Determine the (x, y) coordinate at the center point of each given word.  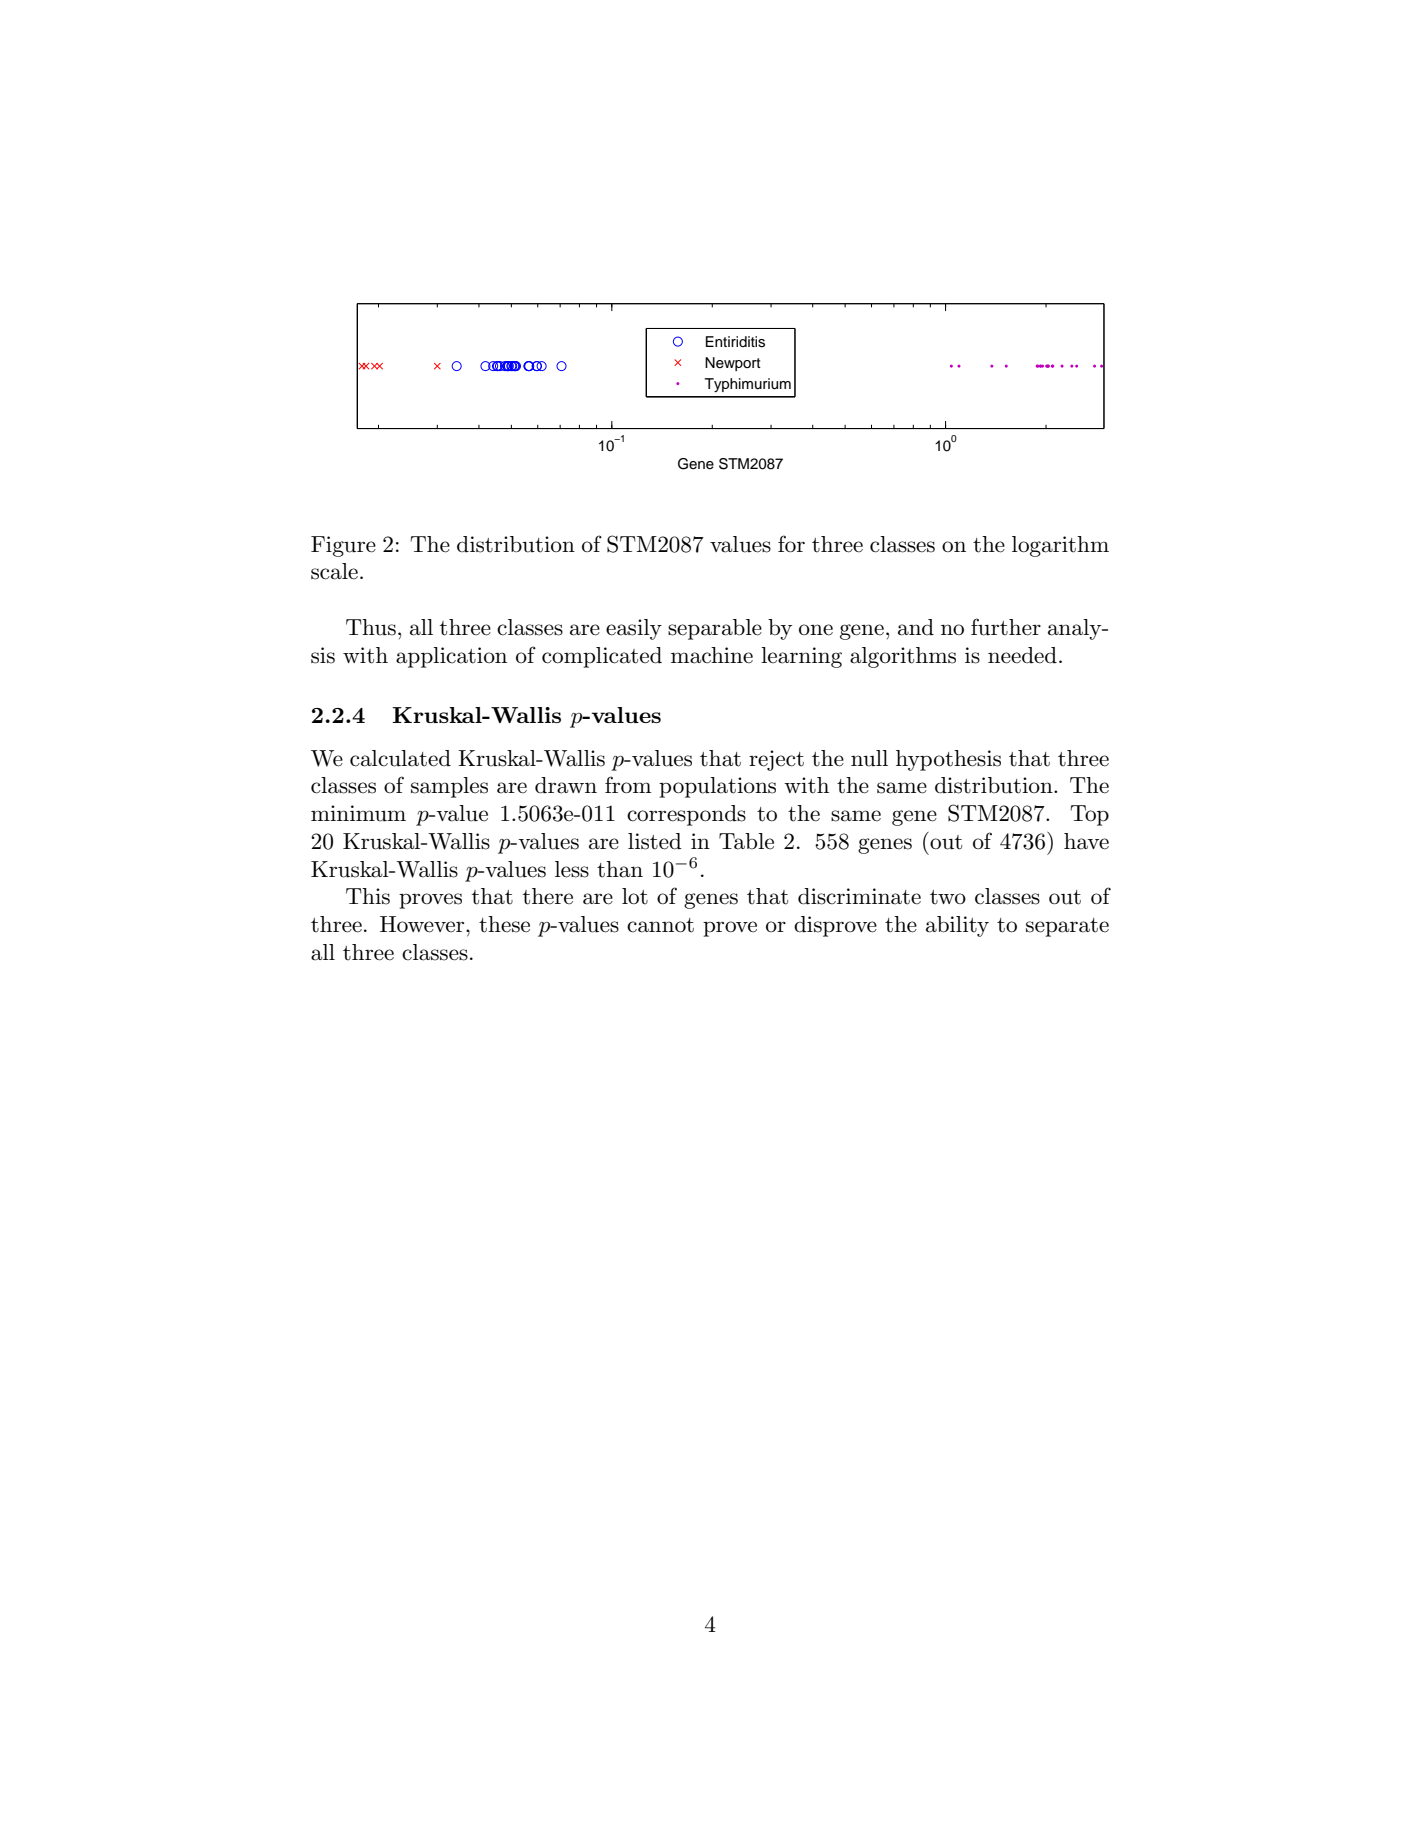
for (791, 544)
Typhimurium (748, 385)
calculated (400, 758)
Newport (733, 364)
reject (776, 760)
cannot (660, 925)
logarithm (1060, 546)
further (1006, 627)
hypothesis (948, 760)
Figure (343, 546)
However (423, 924)
